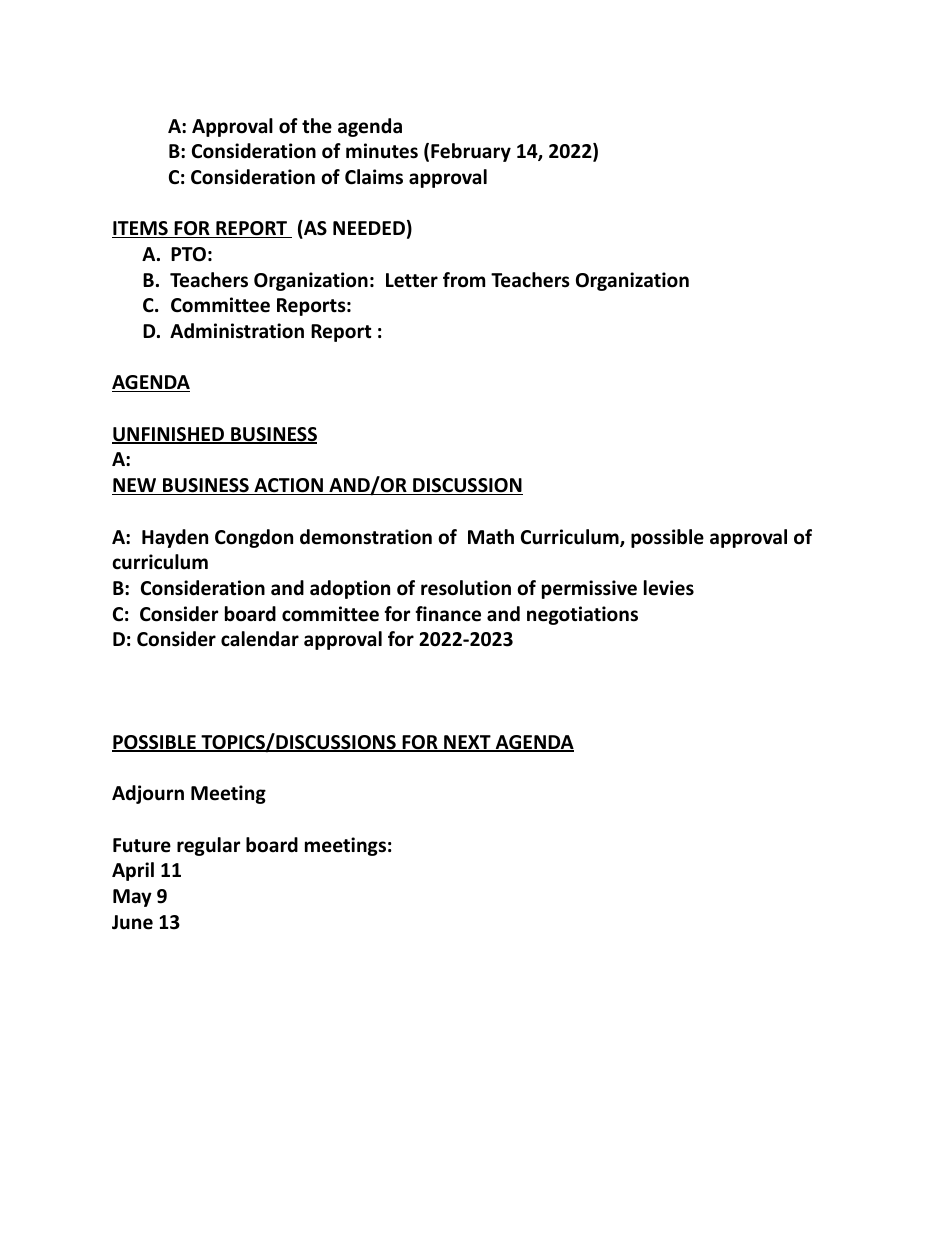 Image resolution: width=952 pixels, height=1233 pixels. I want to click on from, so click(464, 280).
